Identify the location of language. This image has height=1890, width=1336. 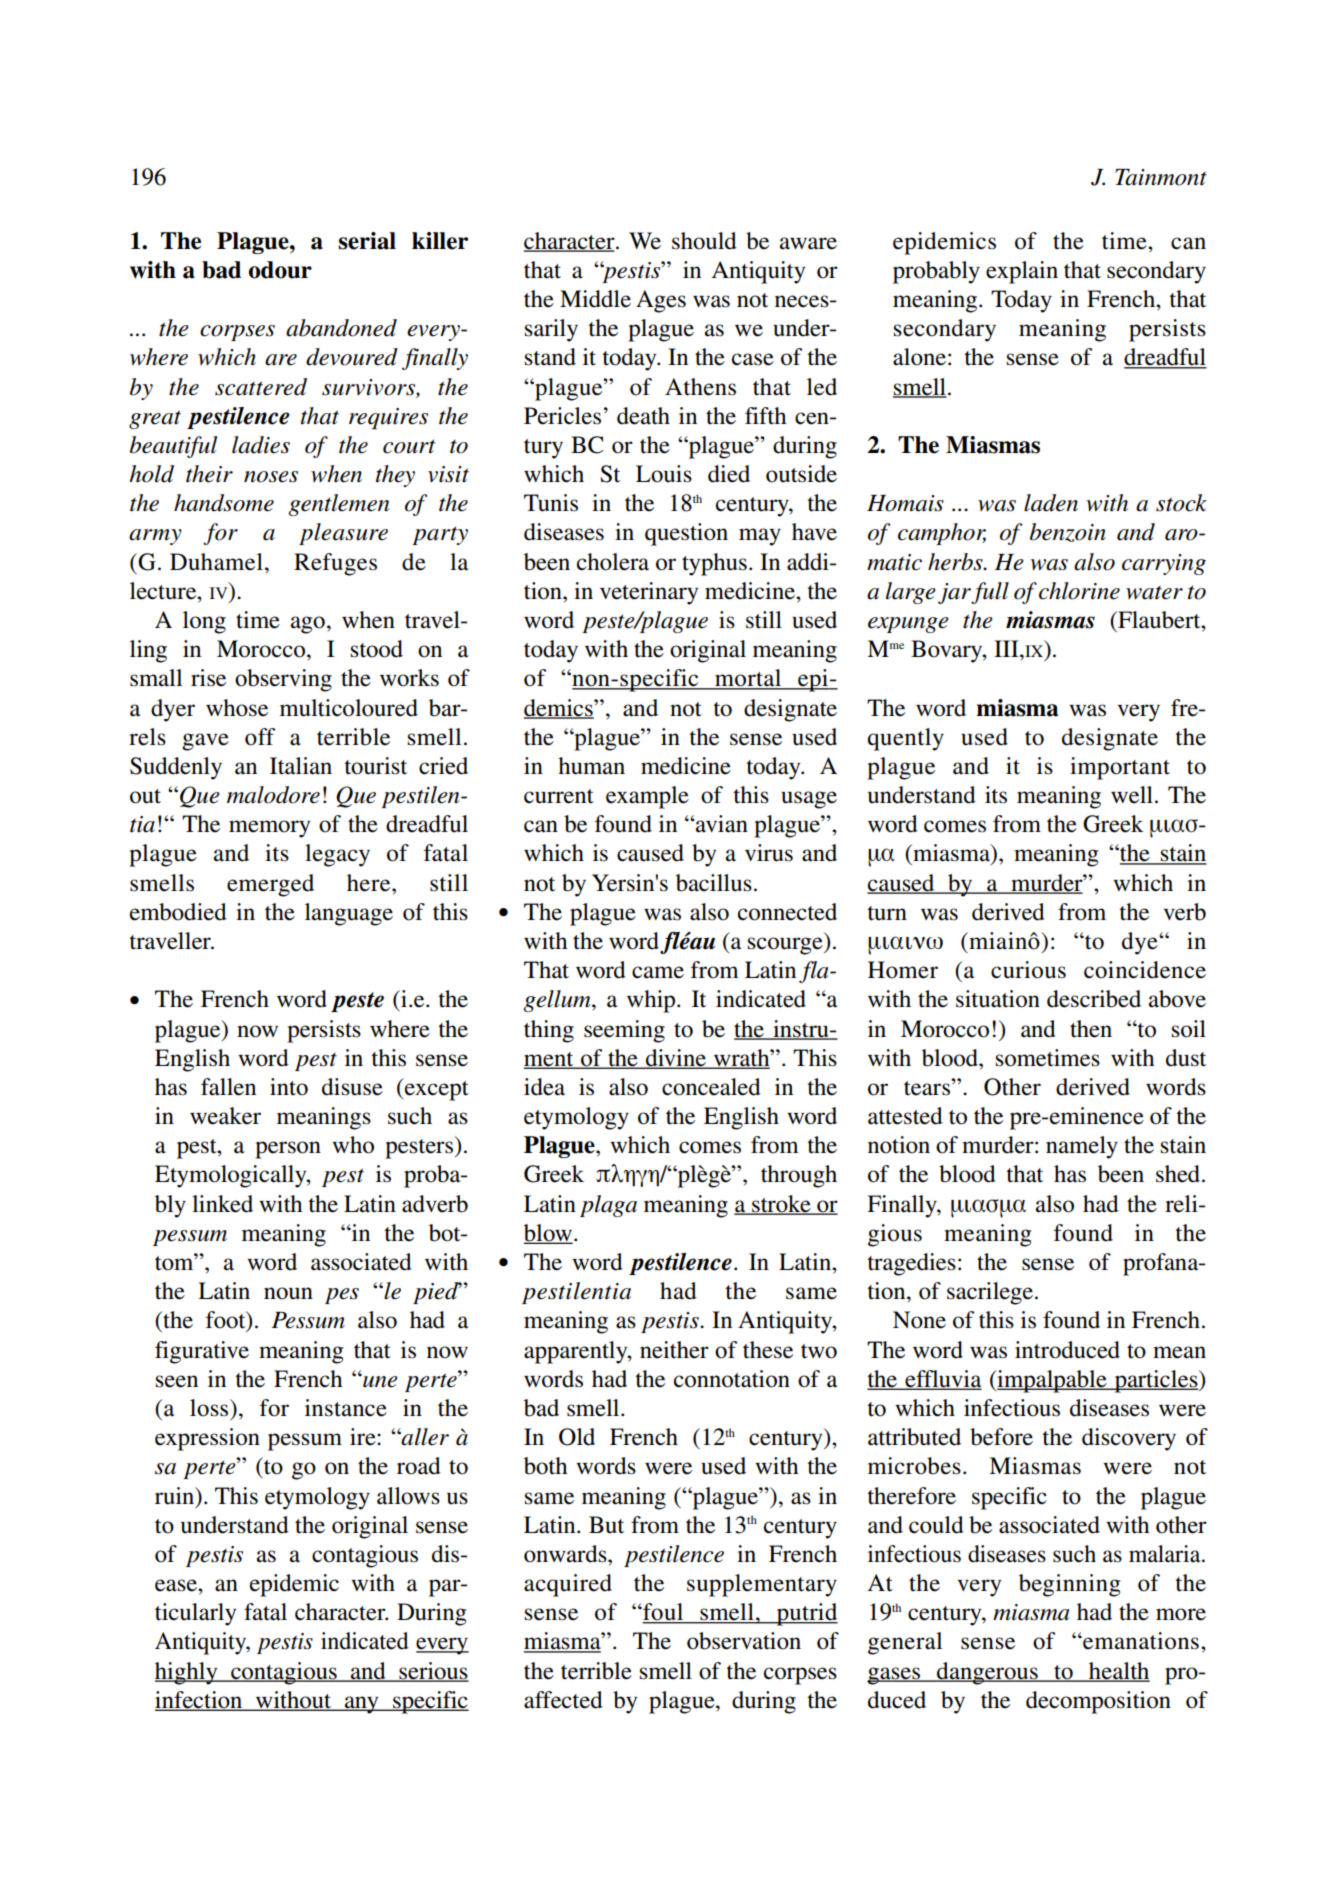
(349, 914).
